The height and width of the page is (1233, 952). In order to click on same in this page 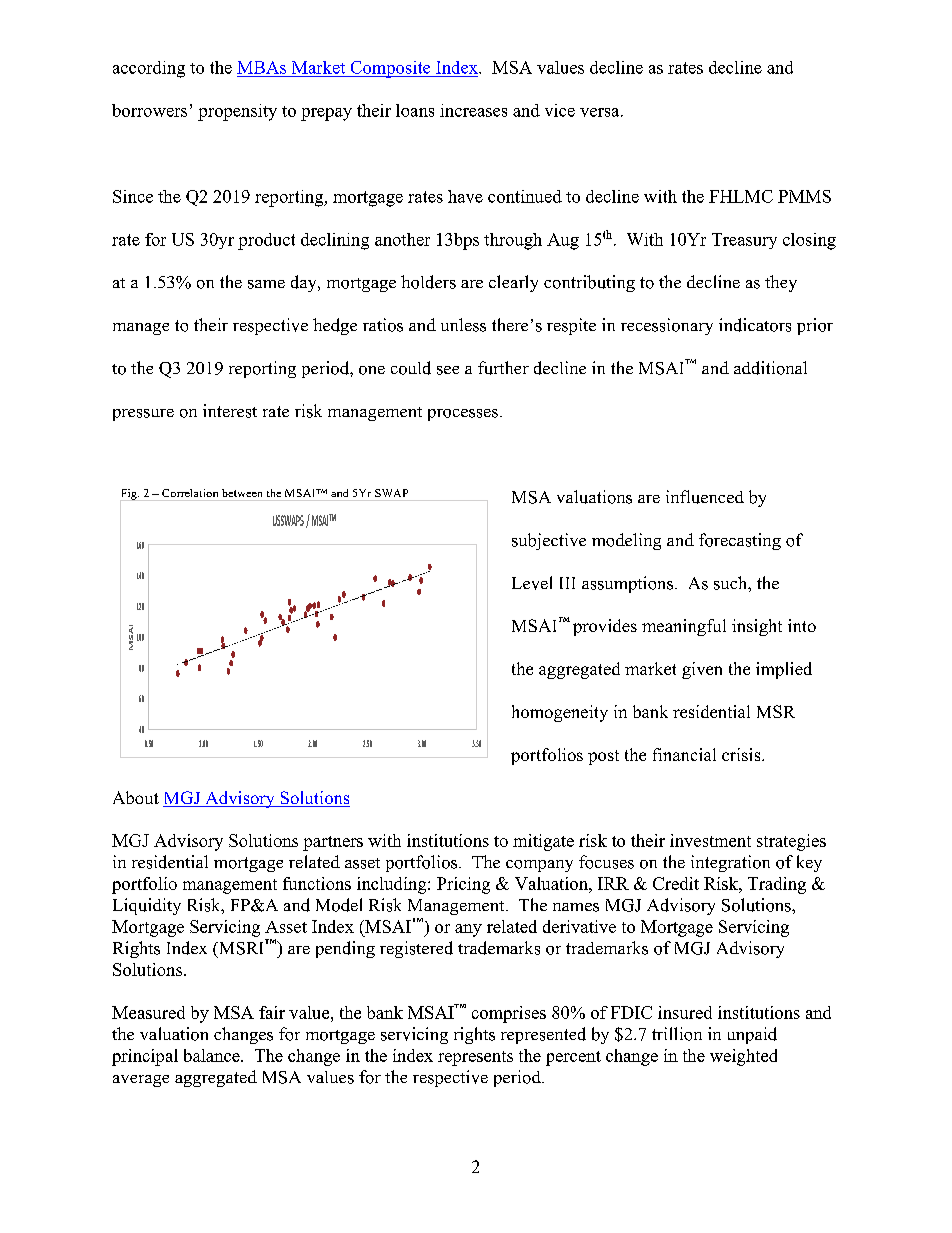, I will do `click(266, 284)`.
